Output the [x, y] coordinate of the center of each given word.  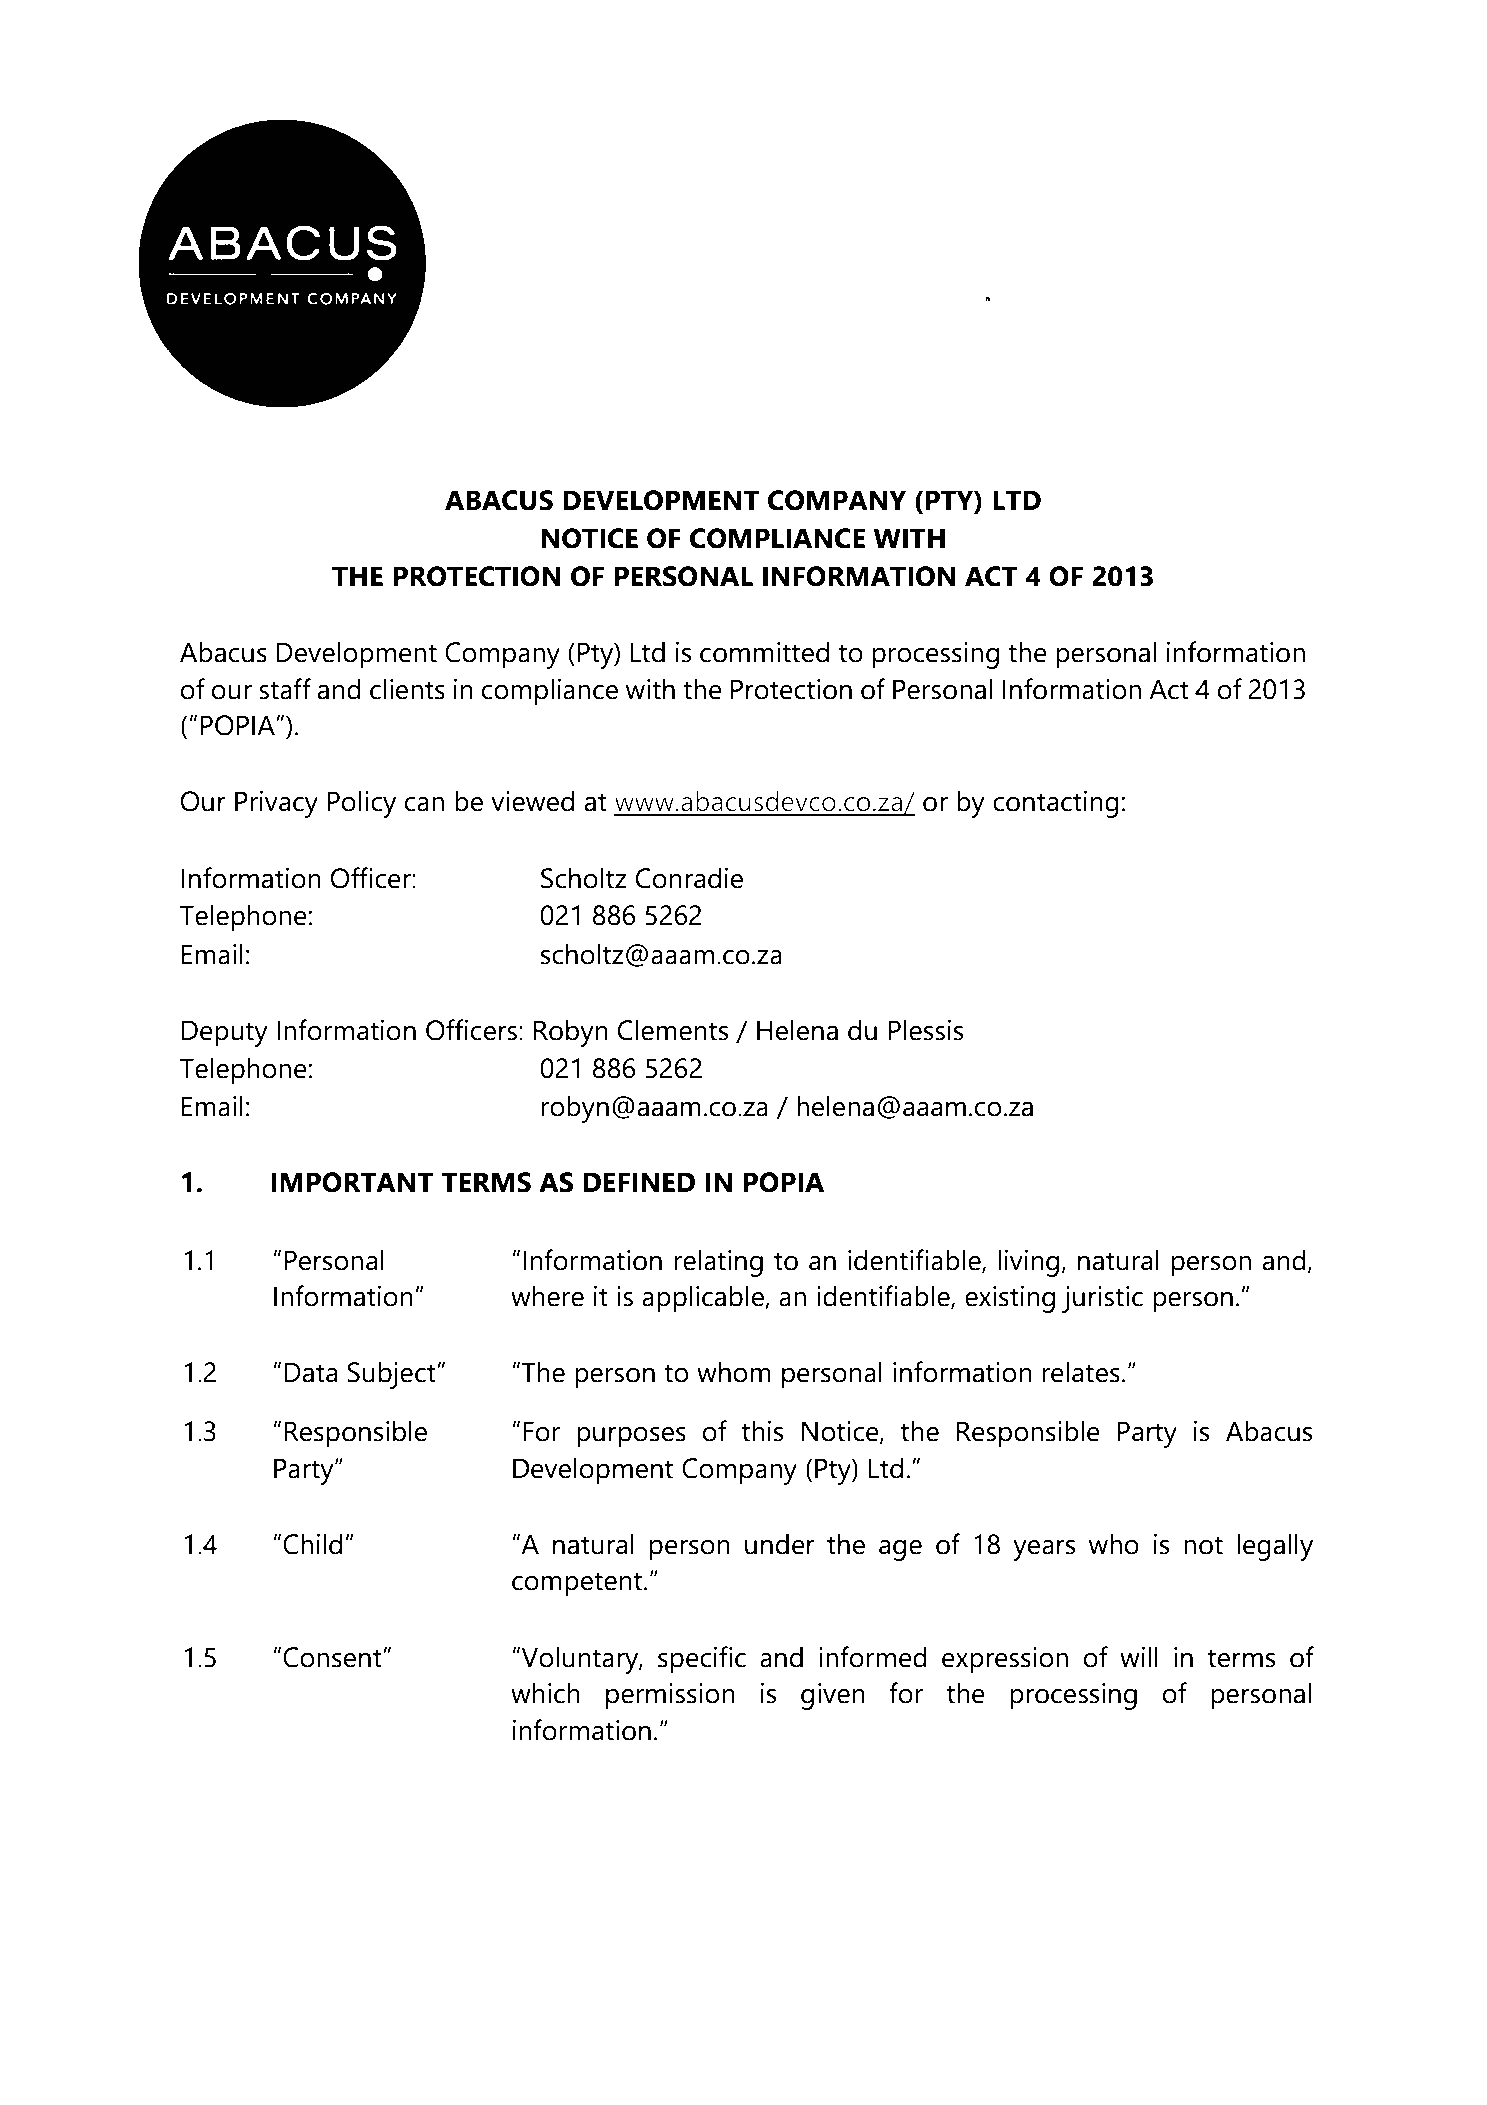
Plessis [926, 1030]
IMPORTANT [352, 1182]
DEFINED [639, 1182]
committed [764, 652]
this [762, 1431]
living [1028, 1263]
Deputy [225, 1033]
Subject [393, 1375]
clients [407, 689]
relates [1081, 1372]
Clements [673, 1030]
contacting [1056, 804]
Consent [333, 1657]
